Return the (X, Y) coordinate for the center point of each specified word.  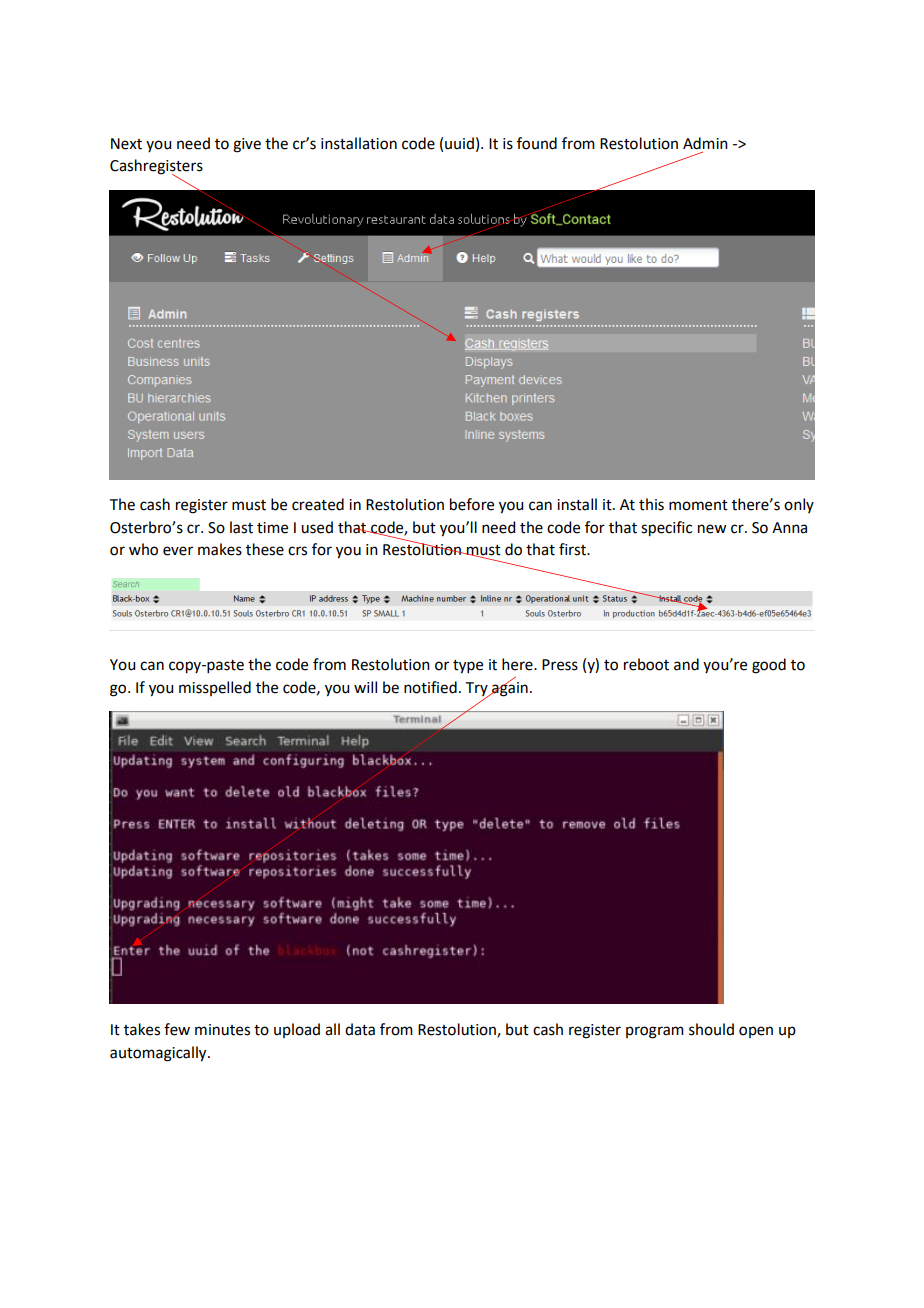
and (686, 664)
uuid (459, 143)
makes (220, 549)
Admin (705, 143)
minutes (222, 1030)
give (247, 145)
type (468, 667)
